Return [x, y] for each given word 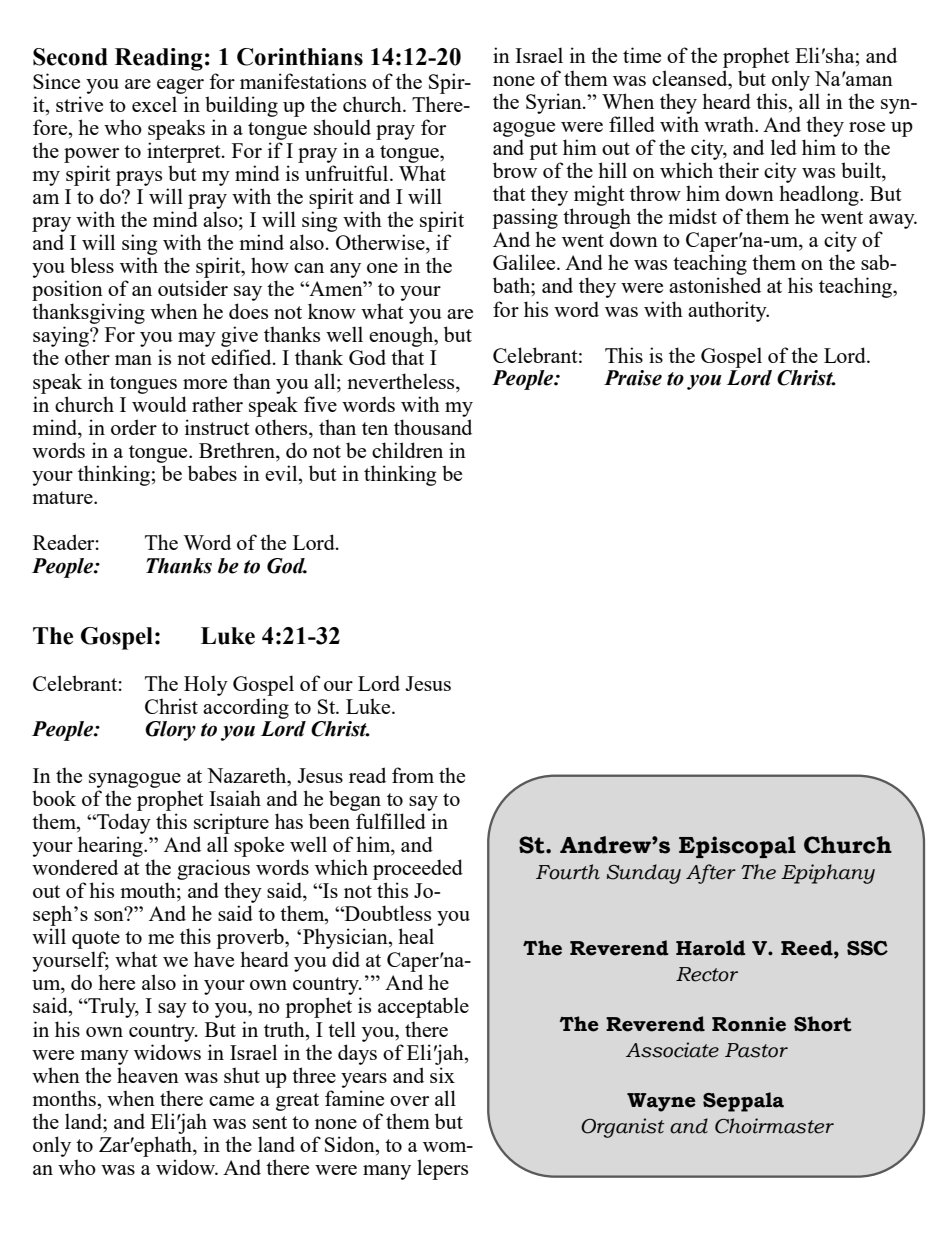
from [413, 775]
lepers [442, 1169]
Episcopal [737, 847]
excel [154, 104]
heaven [148, 1075]
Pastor [756, 1050]
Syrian [555, 103]
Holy [206, 685]
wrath [730, 124]
